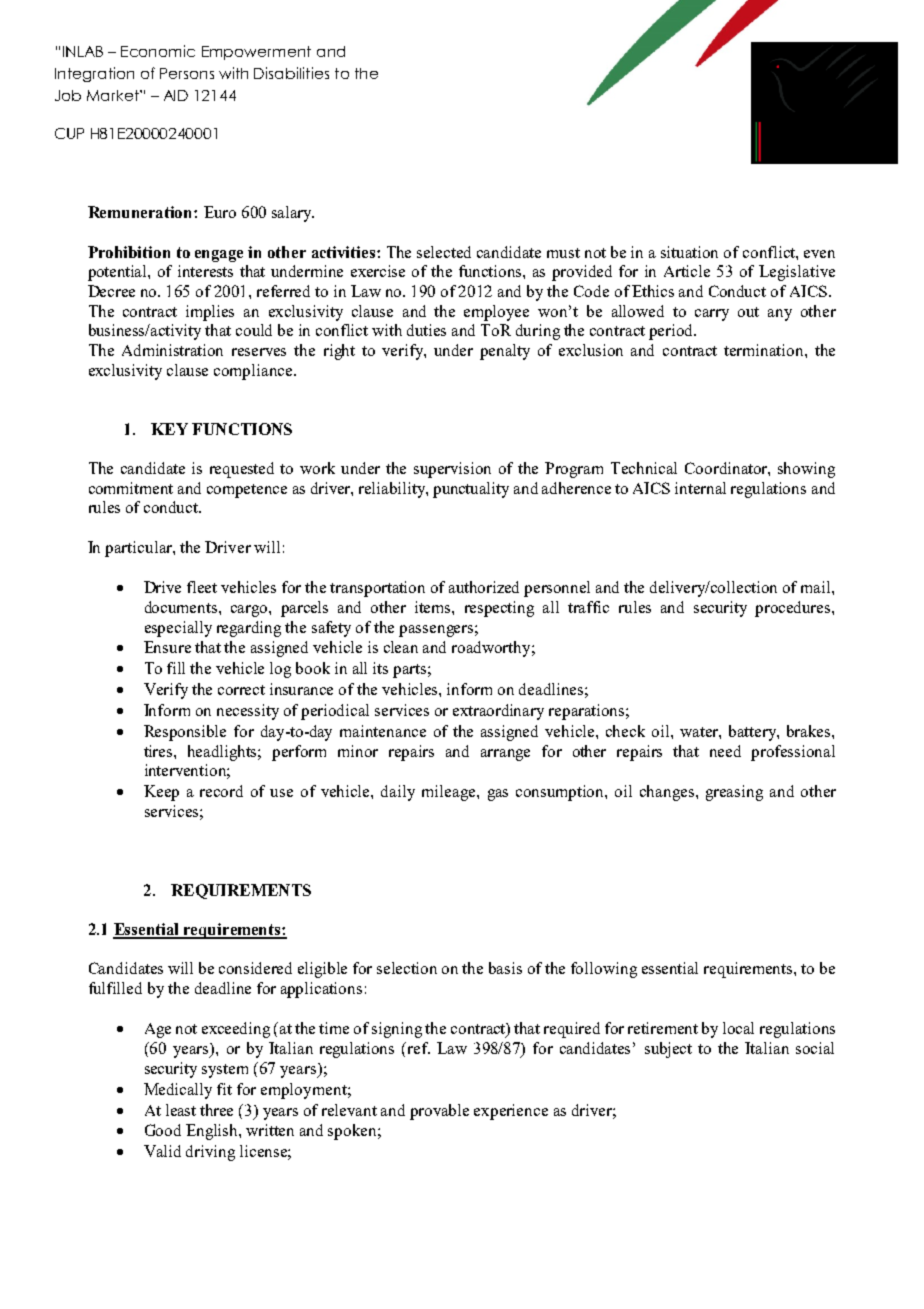 The width and height of the page is (924, 1309). Describe the element at coordinates (450, 793) in the page. I see `mileage` at that location.
